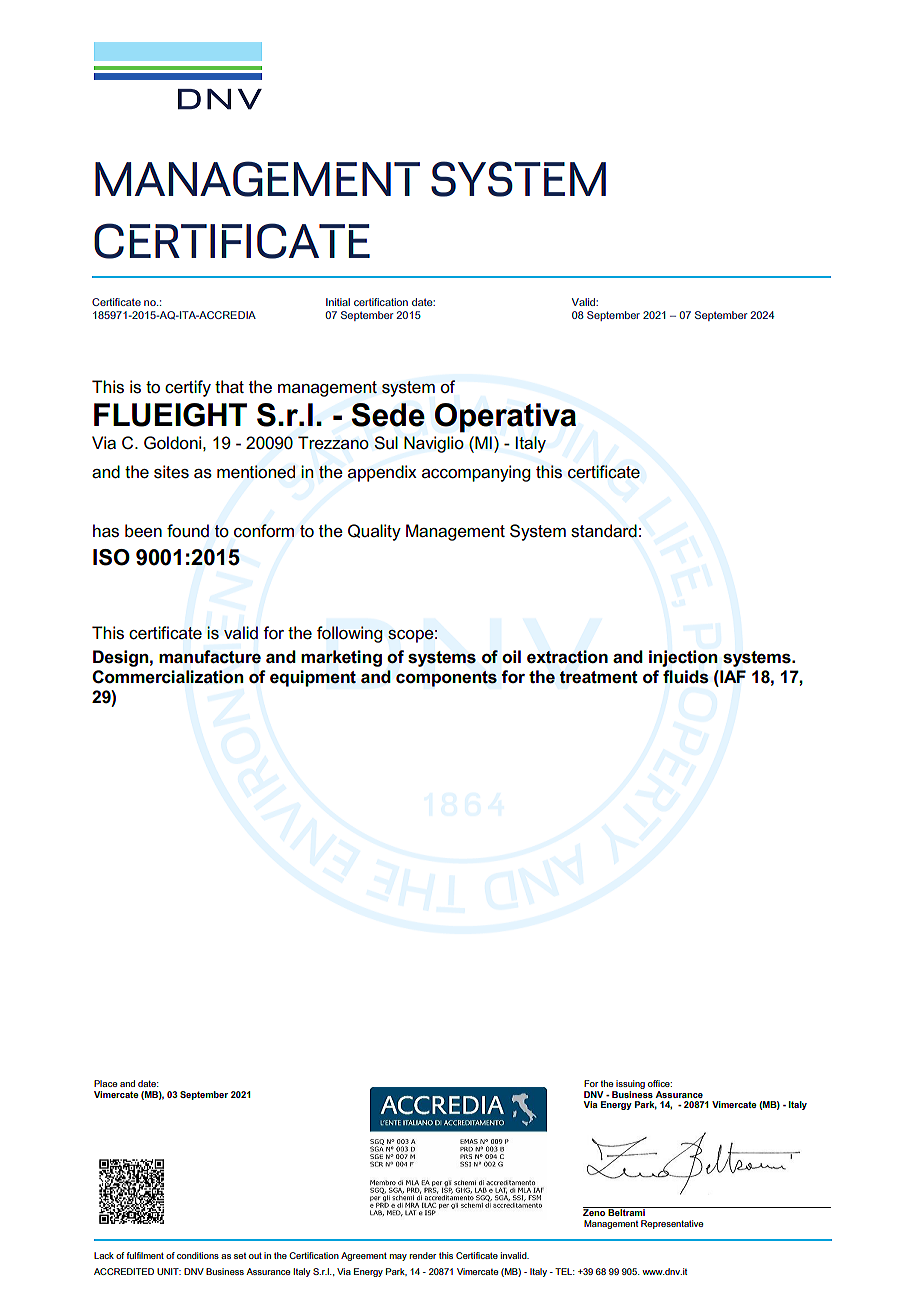  Describe the element at coordinates (188, 388) in the screenshot. I see `certify` at that location.
